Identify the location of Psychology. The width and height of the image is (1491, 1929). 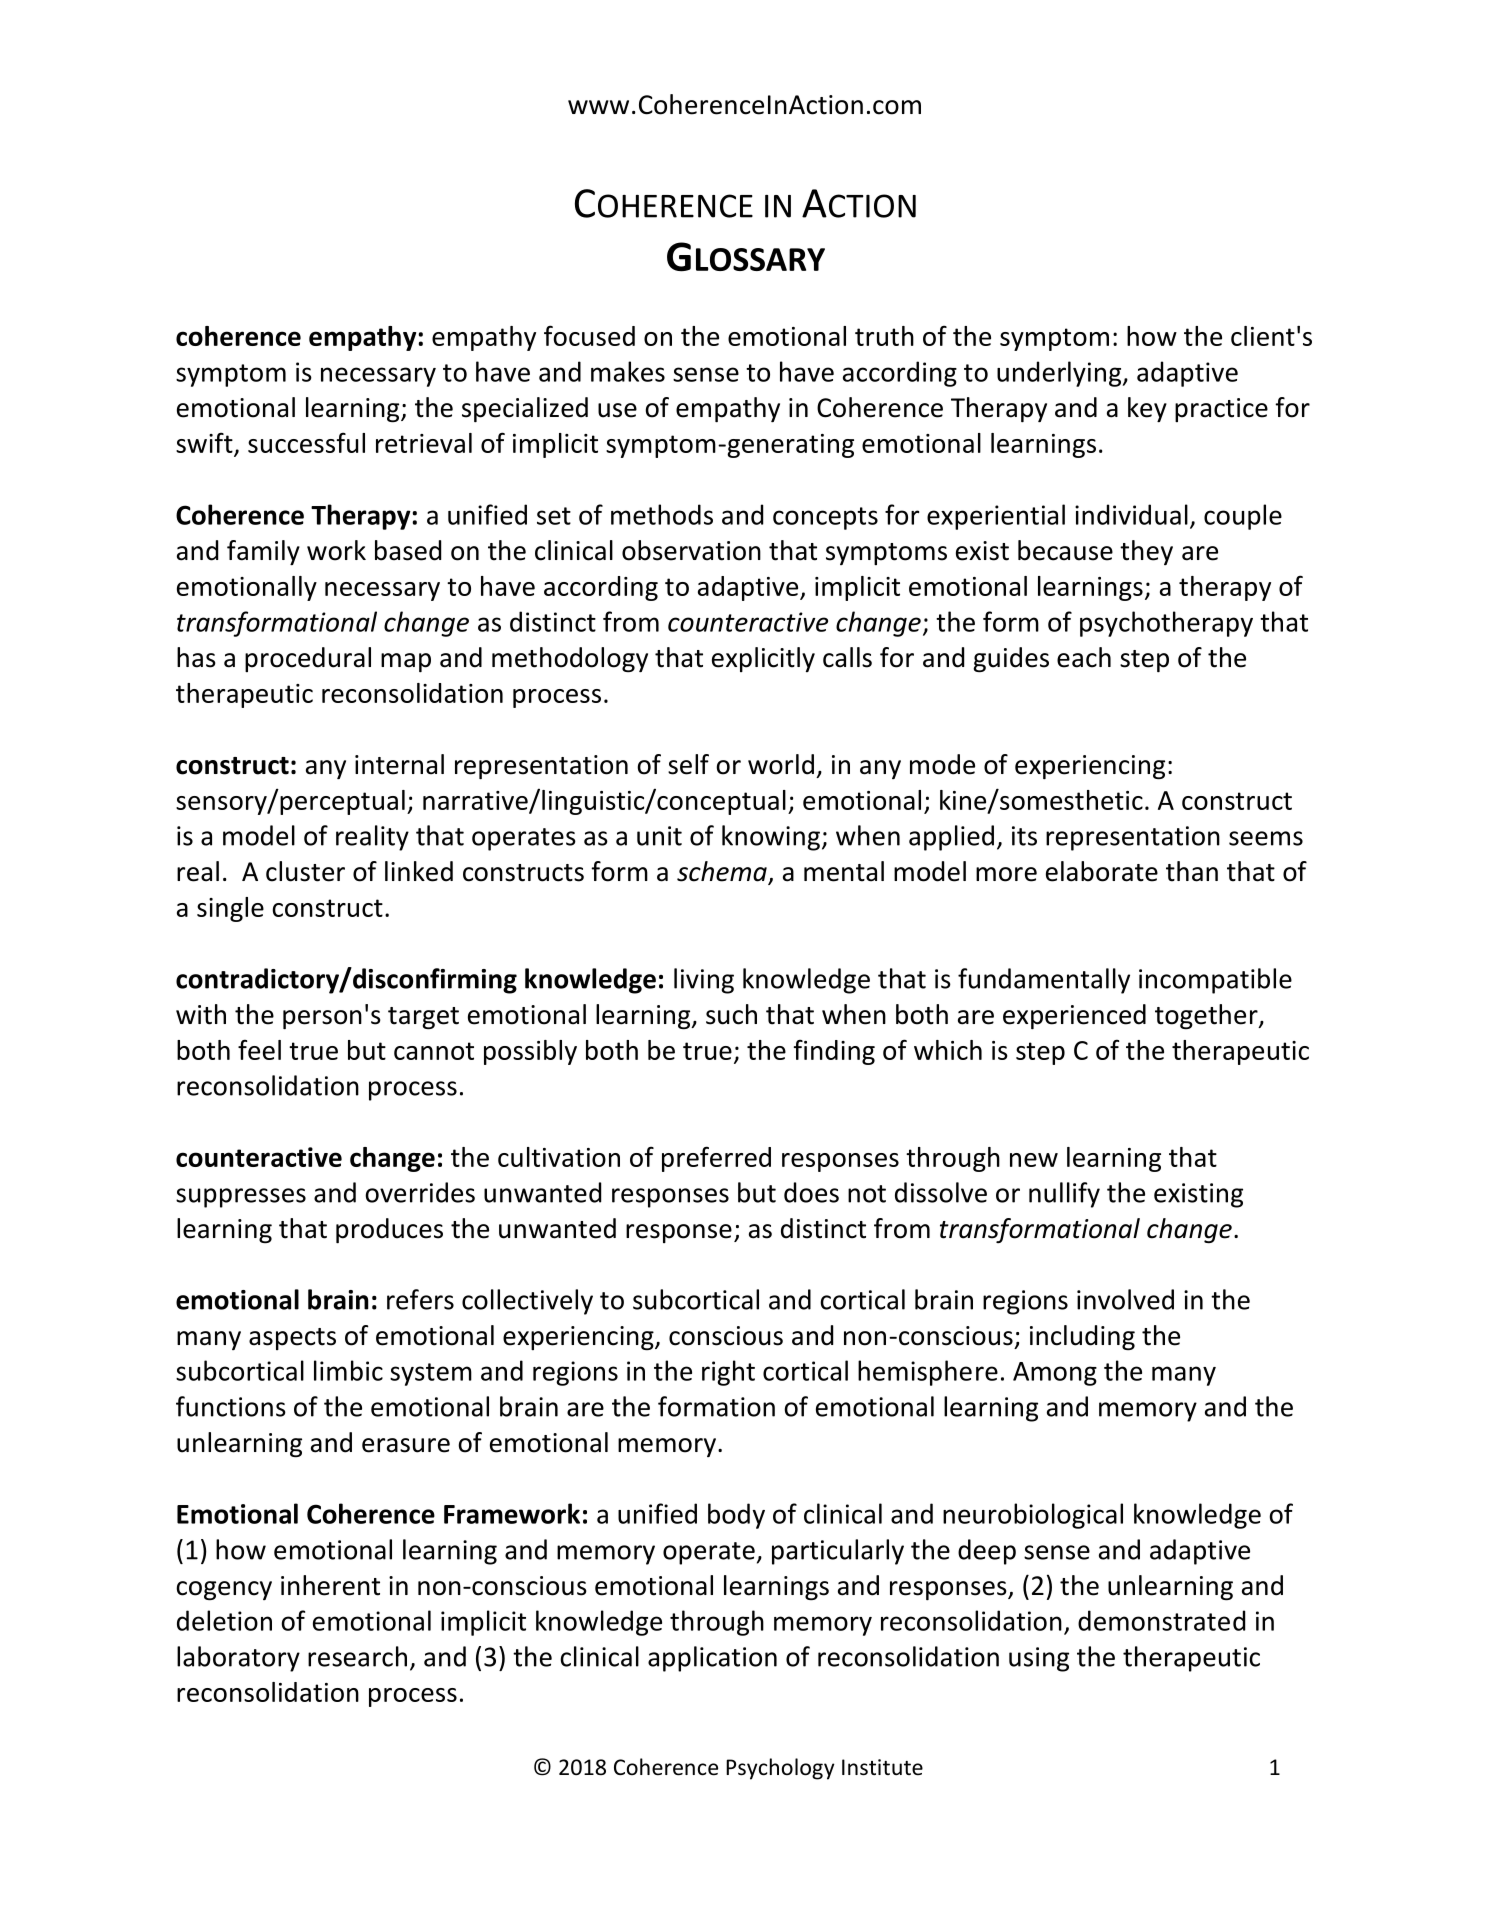
(780, 1769).
